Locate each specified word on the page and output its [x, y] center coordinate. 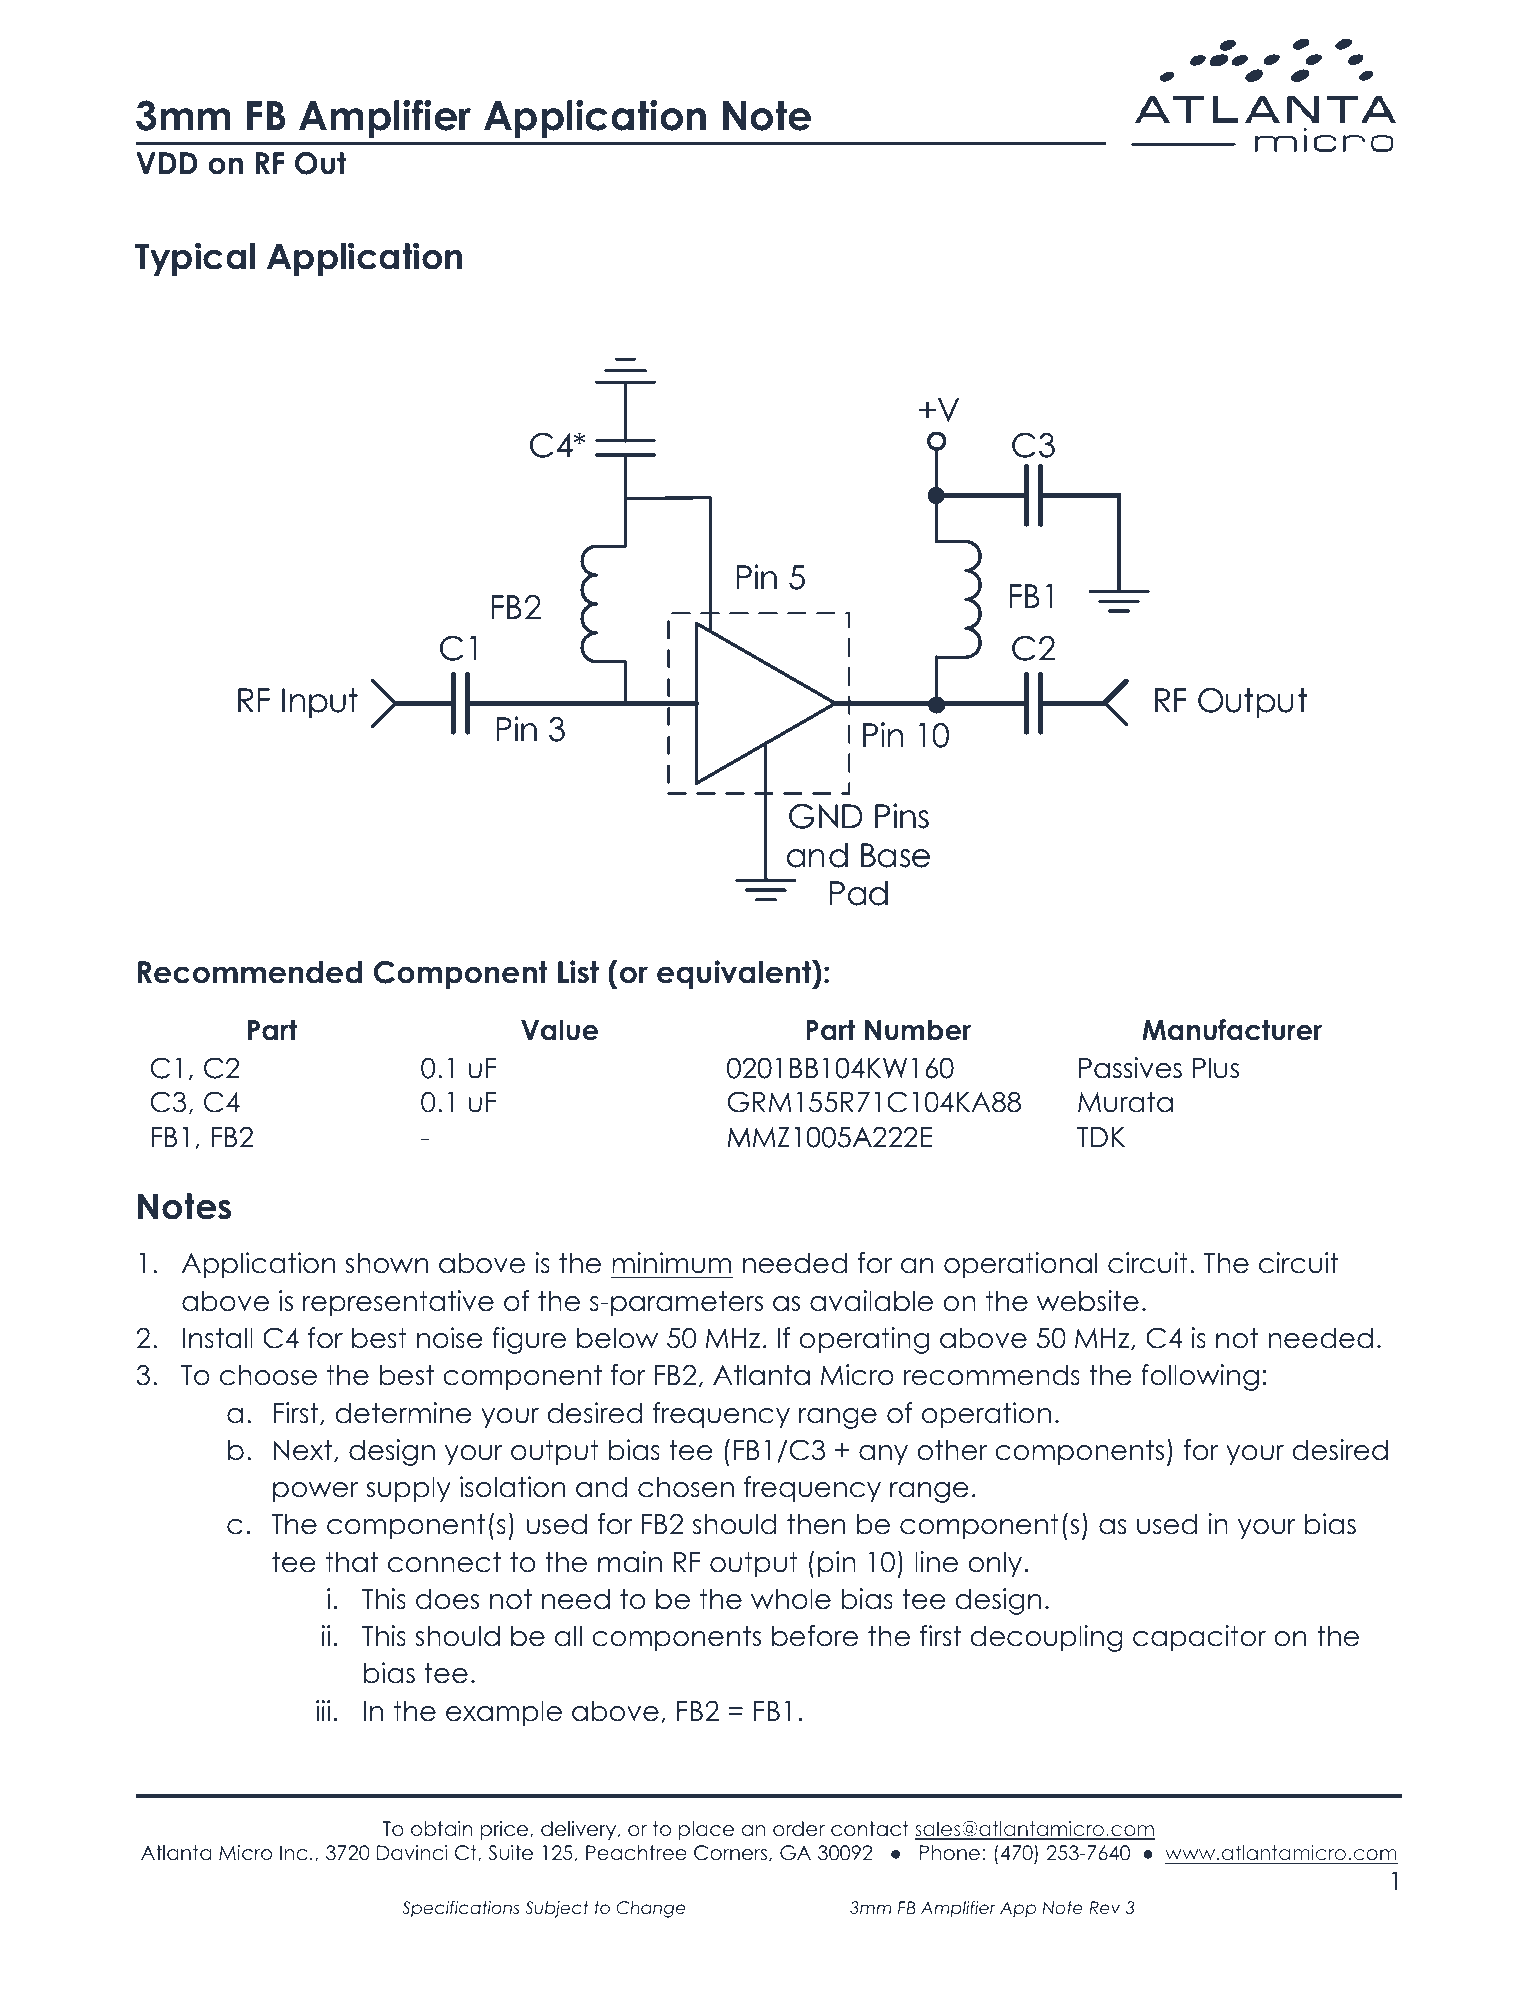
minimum [671, 1263]
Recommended [250, 972]
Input [320, 703]
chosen [686, 1487]
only [995, 1564]
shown [386, 1263]
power [315, 1492]
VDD [167, 163]
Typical [195, 259]
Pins [902, 816]
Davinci [412, 1853]
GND [826, 816]
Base [895, 855]
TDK [1101, 1137]
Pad [859, 893]
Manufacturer [1232, 1030]
